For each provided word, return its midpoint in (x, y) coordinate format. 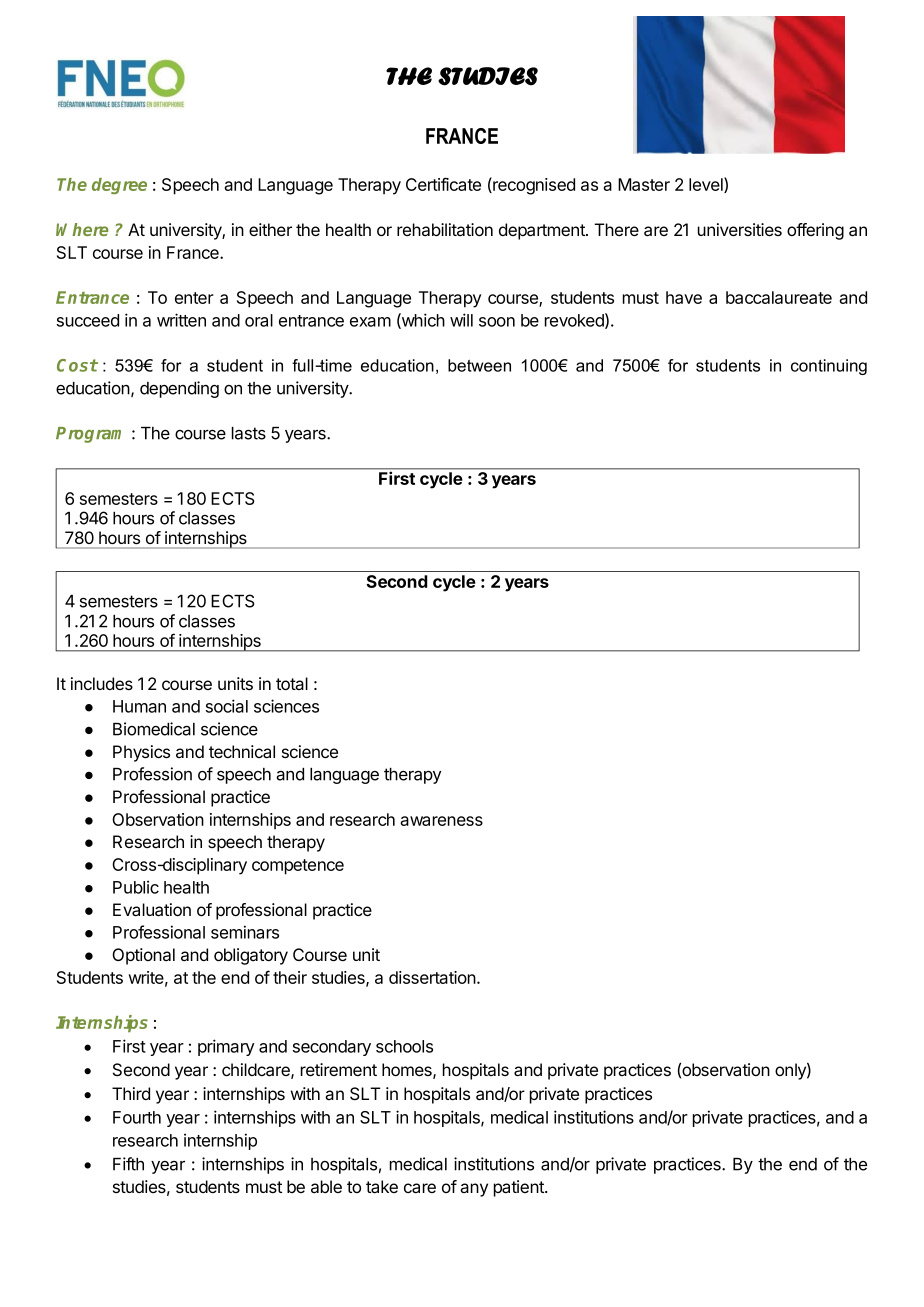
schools (404, 1046)
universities (740, 229)
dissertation (432, 977)
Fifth (128, 1164)
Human (139, 706)
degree (119, 186)
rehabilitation (445, 229)
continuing (829, 367)
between (479, 365)
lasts (249, 433)
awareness (441, 821)
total (292, 683)
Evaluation (152, 910)
